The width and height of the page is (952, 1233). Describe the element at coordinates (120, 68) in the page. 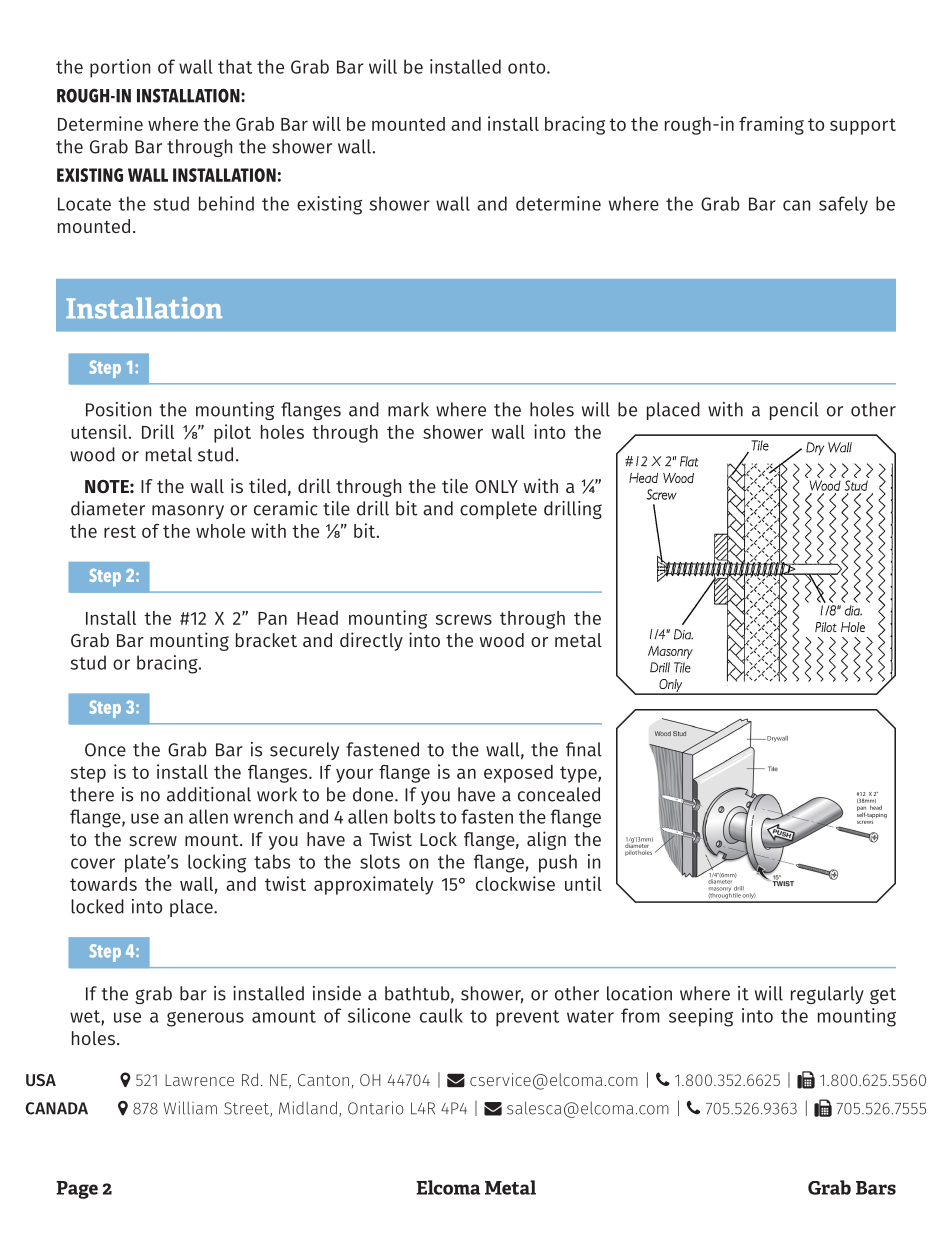

I see `portion` at that location.
